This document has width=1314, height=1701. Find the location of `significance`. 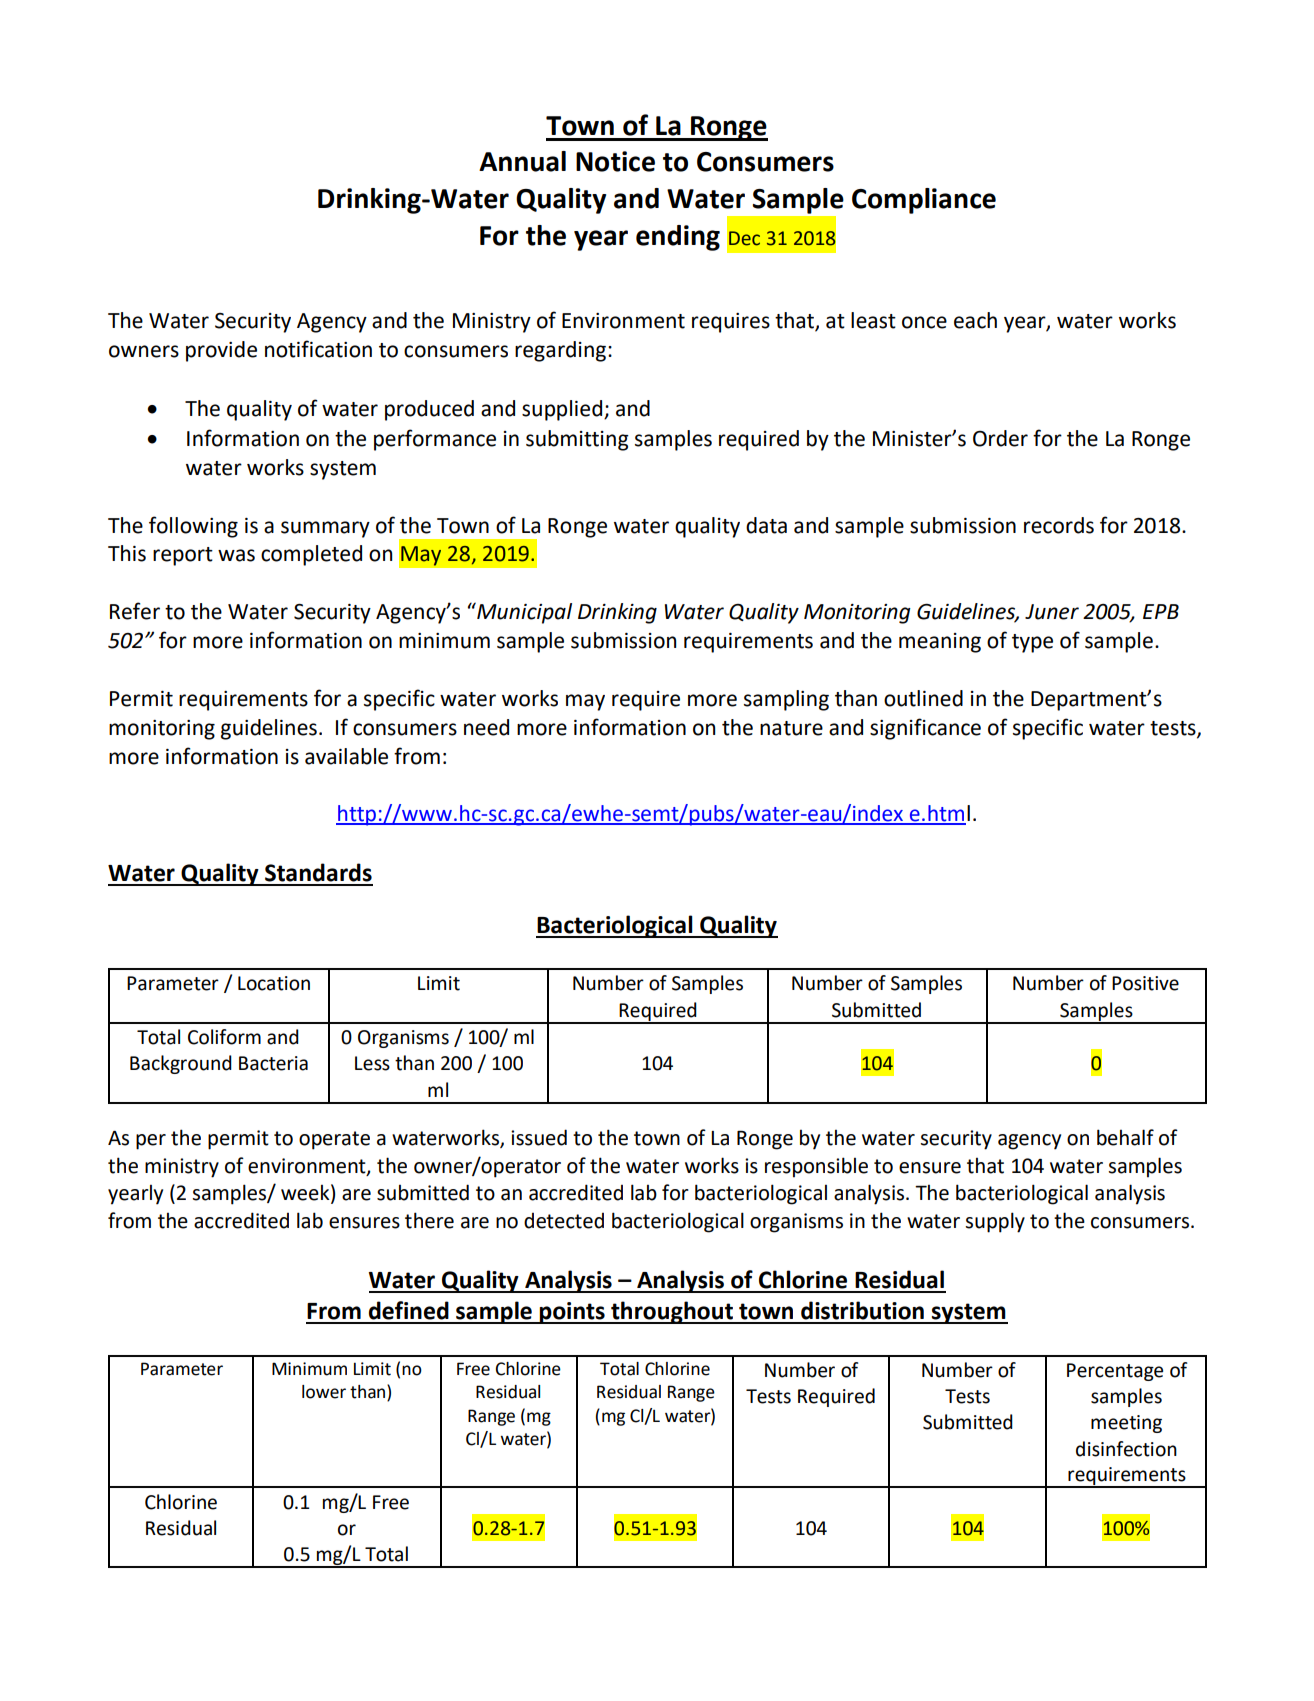

significance is located at coordinates (925, 729).
